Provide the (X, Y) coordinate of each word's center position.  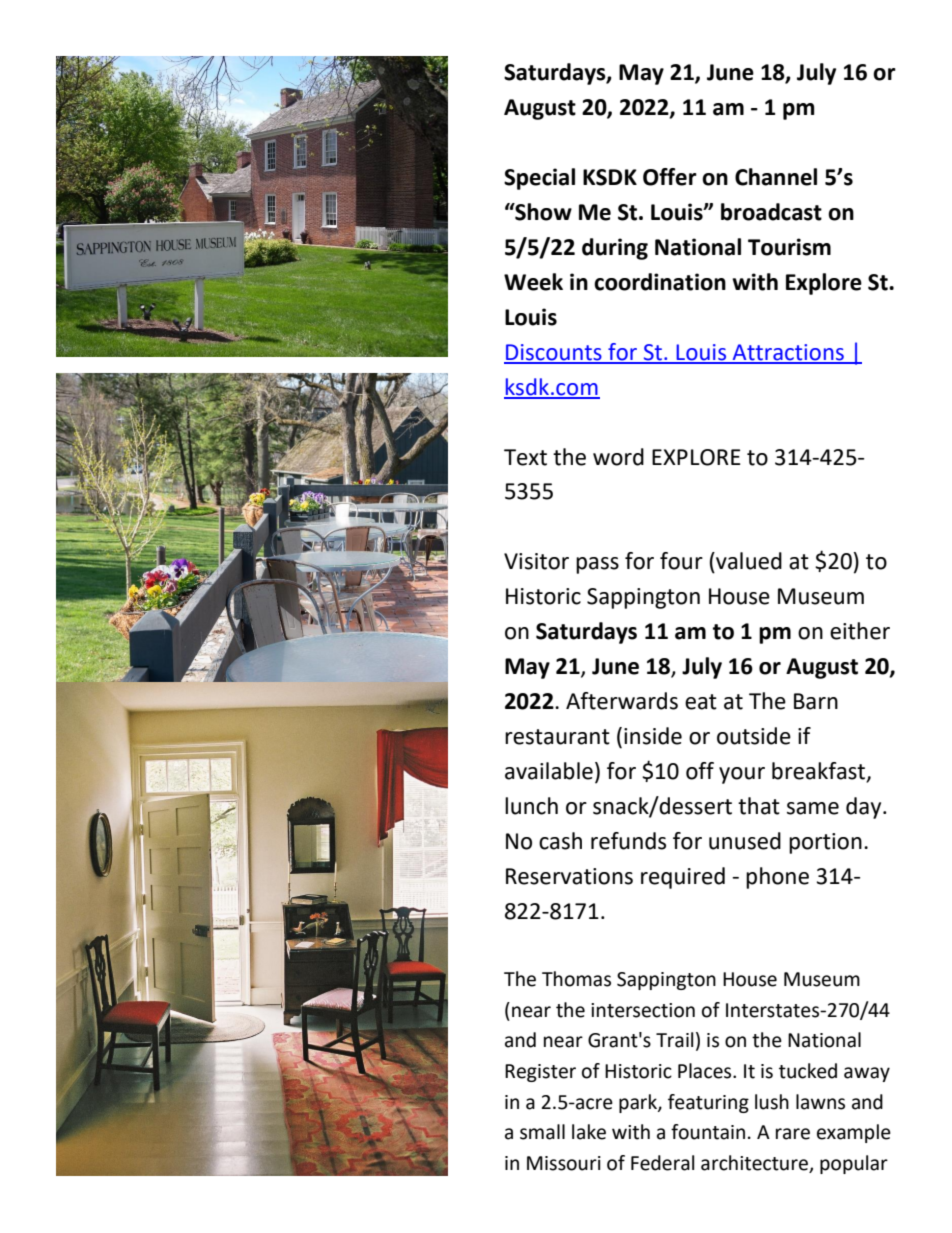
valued (748, 561)
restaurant (557, 737)
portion (825, 843)
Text (525, 457)
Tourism (789, 247)
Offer (670, 177)
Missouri (564, 1163)
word (618, 457)
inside (653, 736)
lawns (820, 1102)
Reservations (569, 876)
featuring (708, 1103)
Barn (816, 701)
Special (539, 179)
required (683, 878)
